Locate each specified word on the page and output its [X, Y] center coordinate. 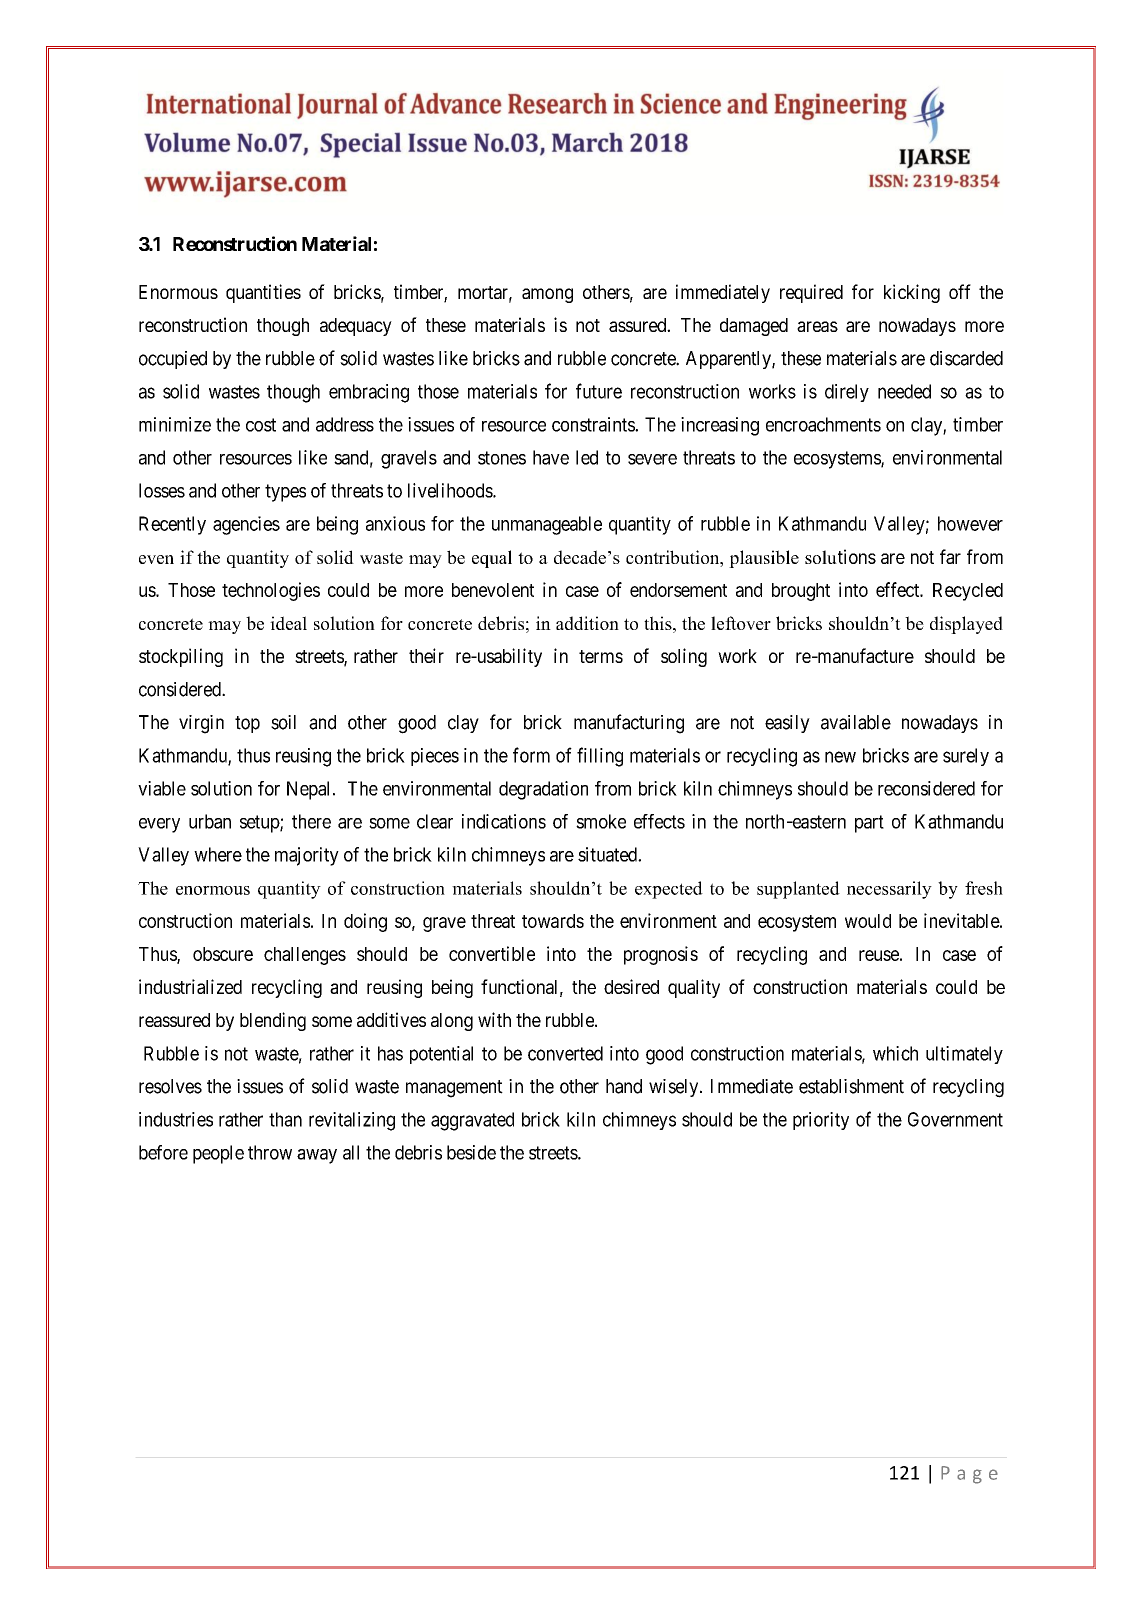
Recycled [968, 592]
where [218, 854]
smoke [601, 821]
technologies [271, 591]
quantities [263, 293]
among [547, 295]
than [285, 1119]
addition [587, 623]
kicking [912, 293]
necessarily [889, 890]
